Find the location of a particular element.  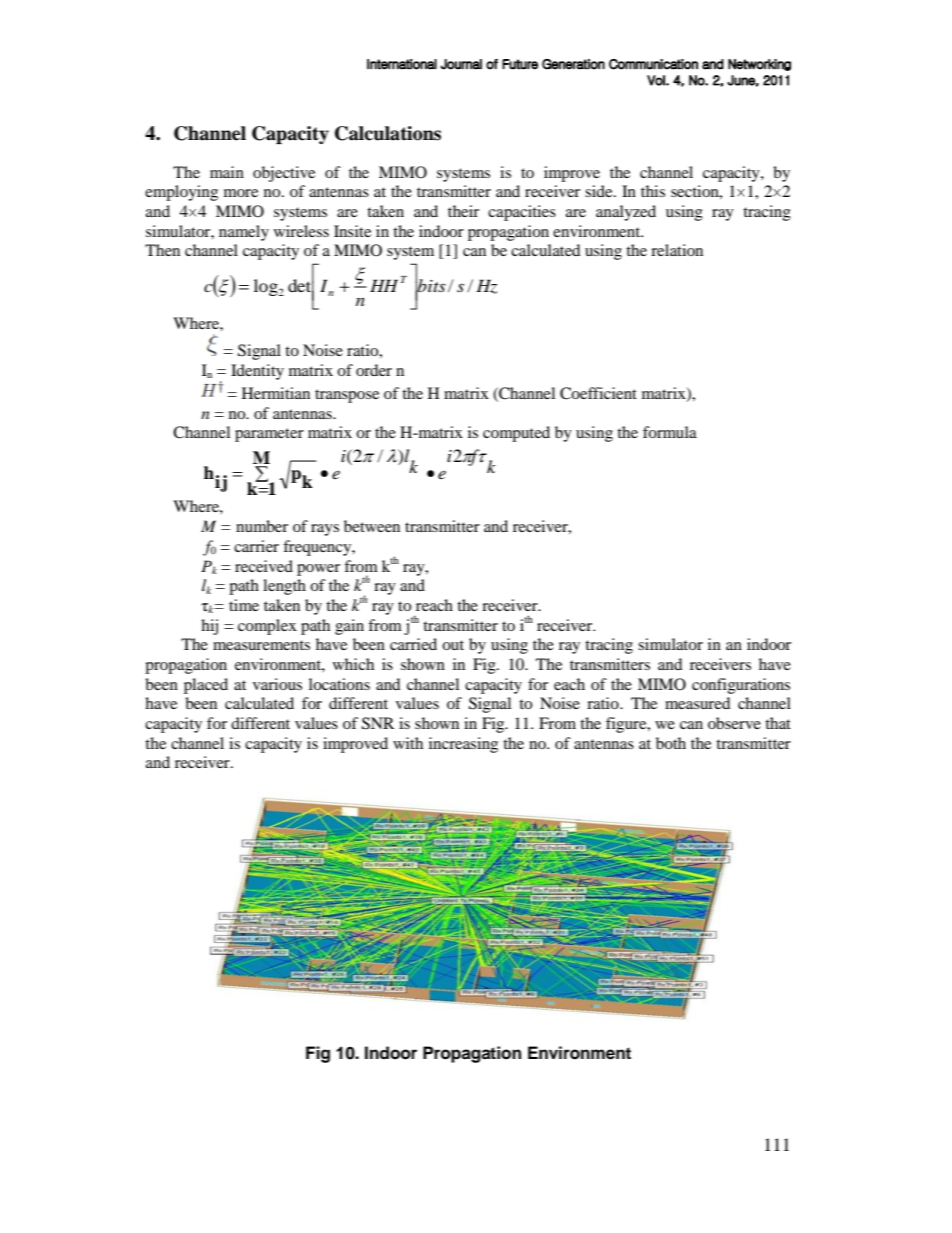

Hermitian is located at coordinates (276, 393).
